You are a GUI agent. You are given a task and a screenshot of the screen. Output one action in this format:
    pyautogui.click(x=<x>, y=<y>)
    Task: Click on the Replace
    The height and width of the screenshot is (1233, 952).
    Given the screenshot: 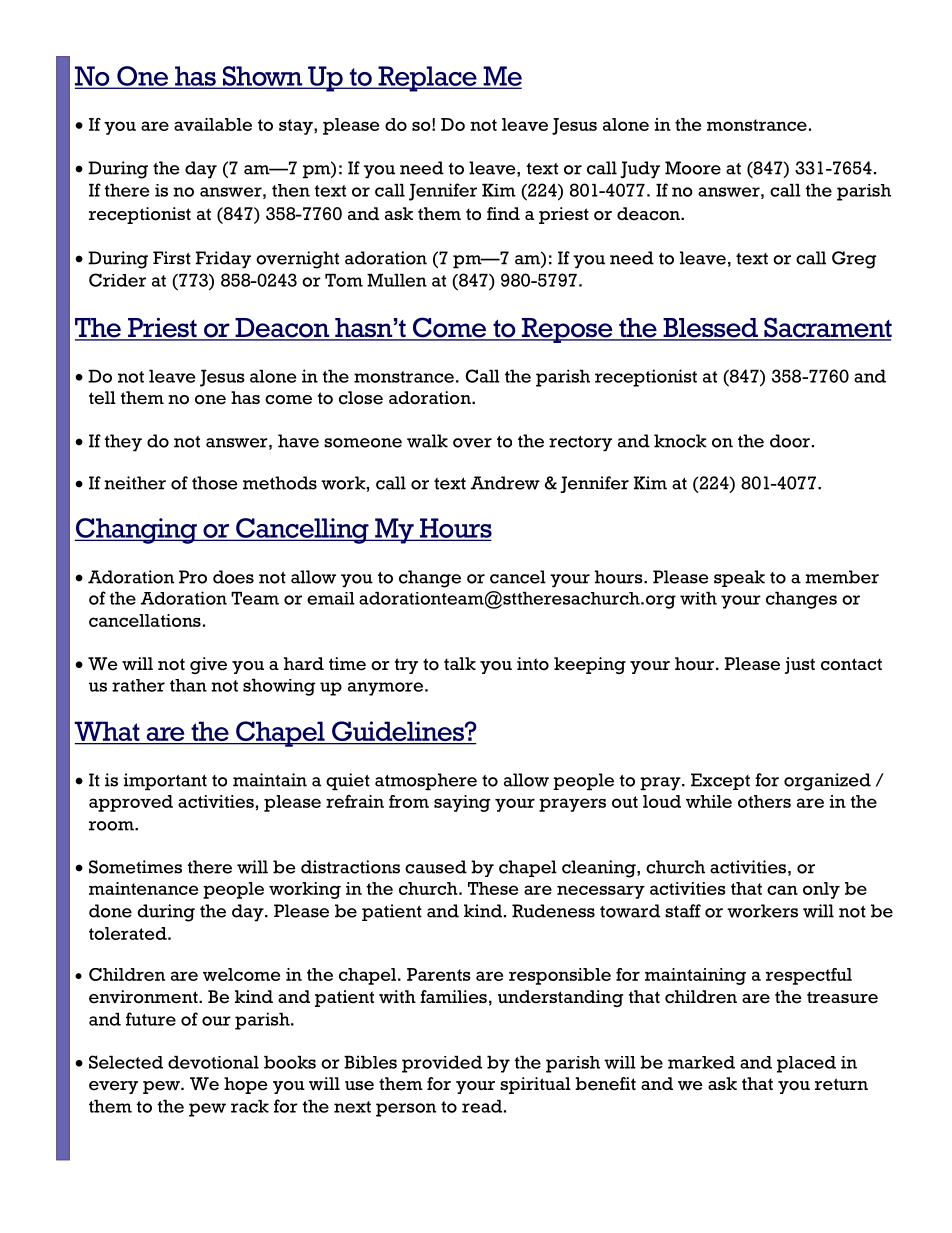 What is the action you would take?
    pyautogui.click(x=427, y=79)
